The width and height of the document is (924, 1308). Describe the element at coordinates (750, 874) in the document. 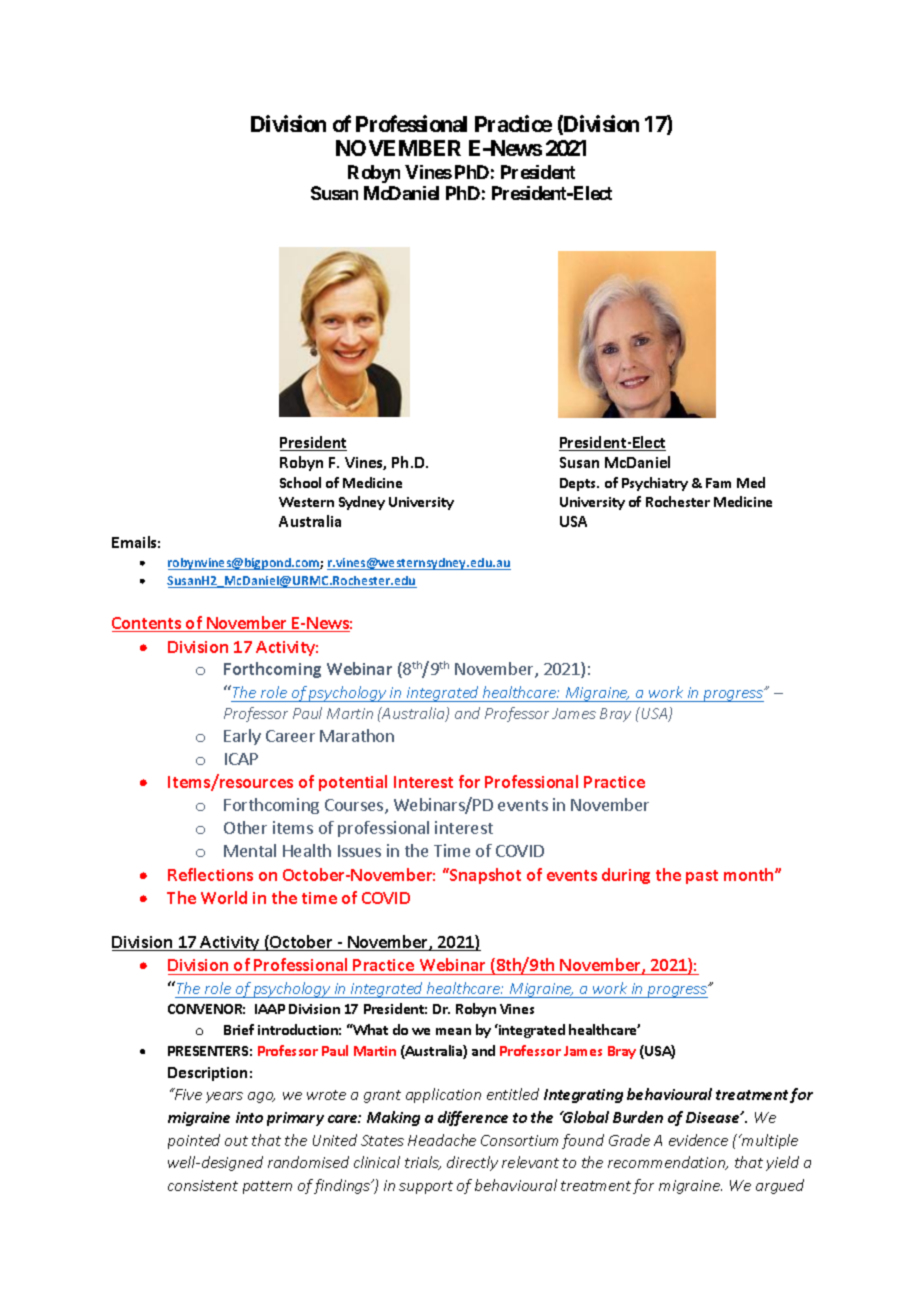

I see `month` at that location.
